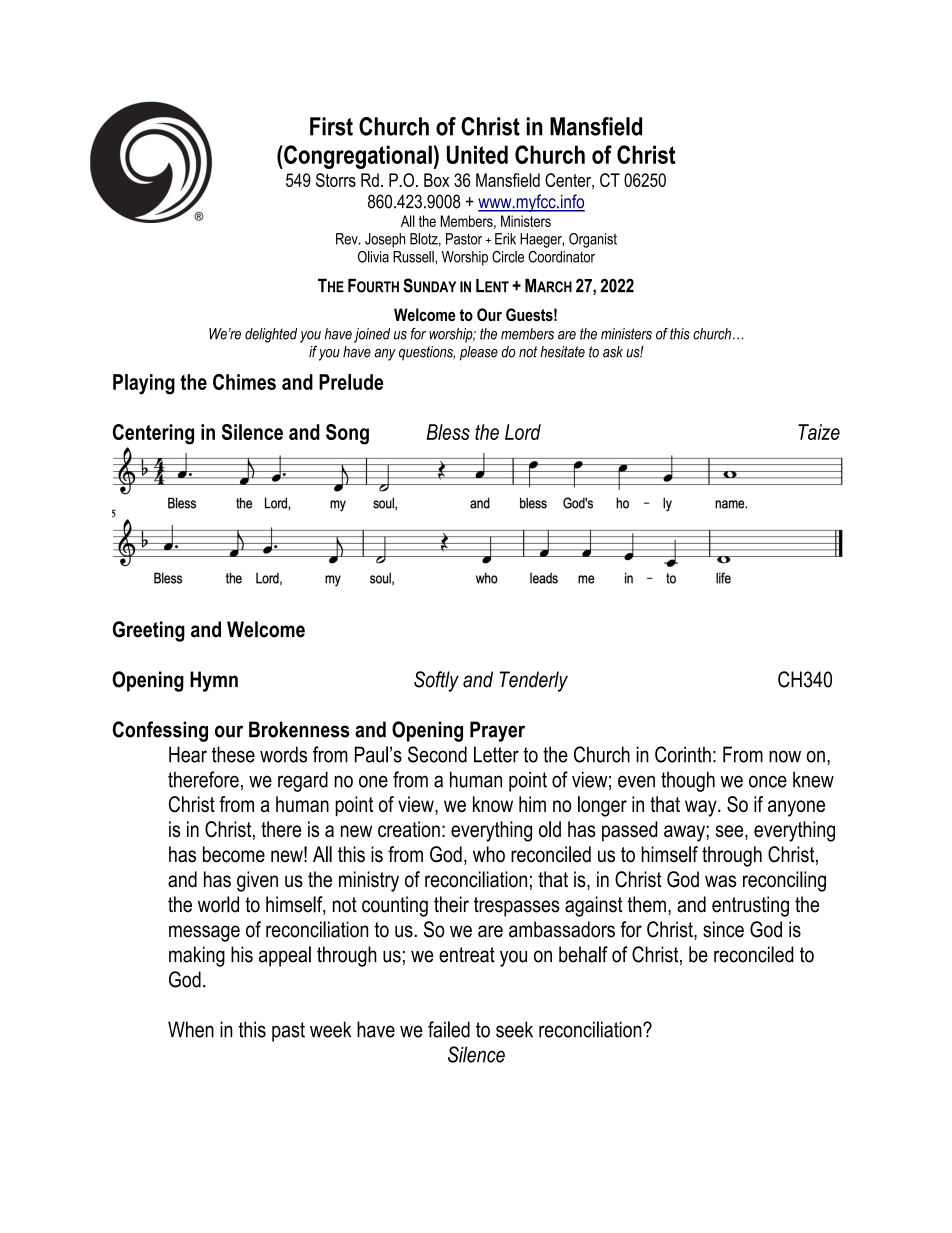 The image size is (952, 1233). What do you see at coordinates (449, 1029) in the document?
I see `failed` at bounding box center [449, 1029].
